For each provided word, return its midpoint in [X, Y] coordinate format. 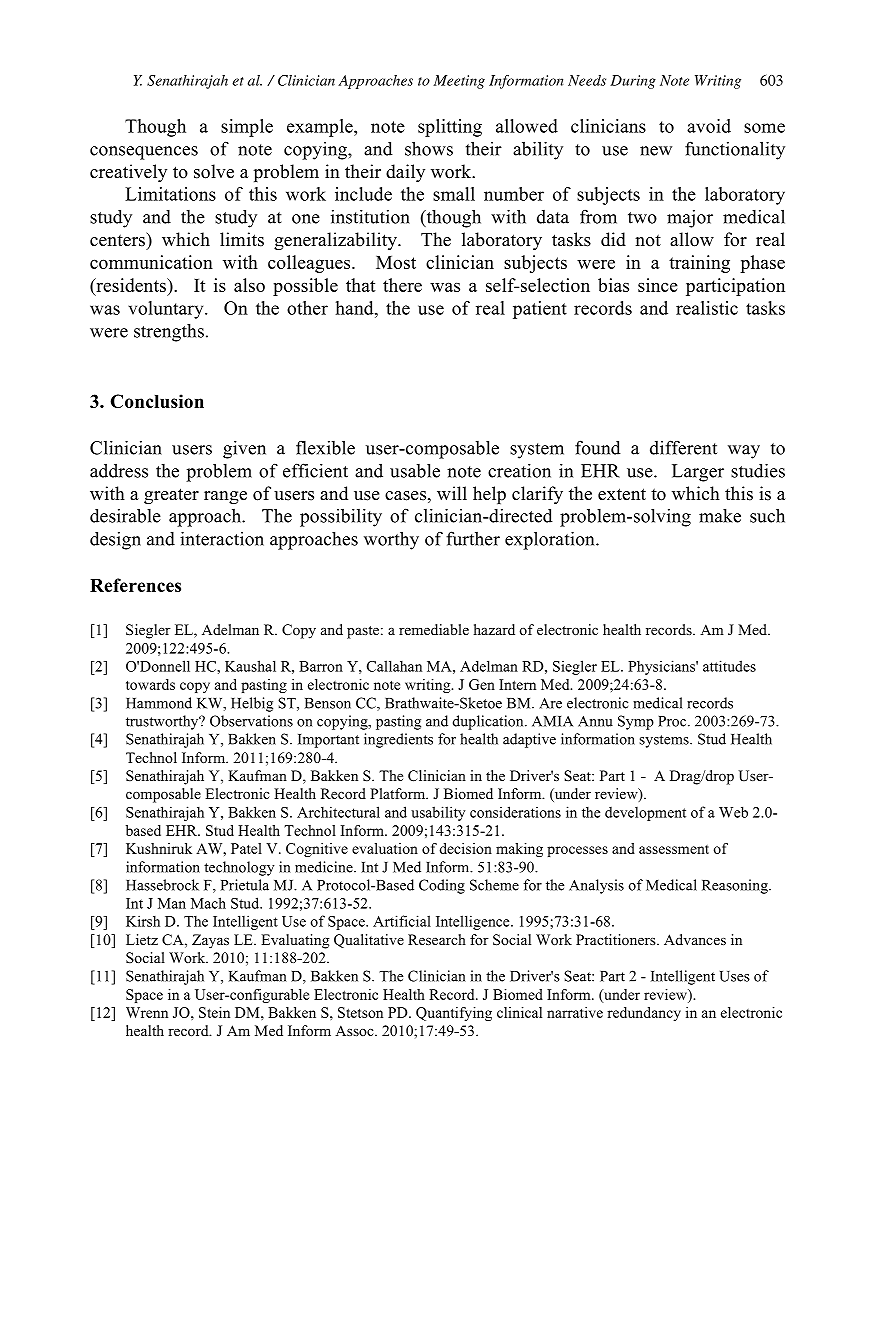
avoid [709, 126]
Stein [214, 1012]
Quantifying [454, 1014]
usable [415, 470]
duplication [489, 722]
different [683, 447]
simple [247, 128]
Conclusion [157, 401]
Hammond [159, 703]
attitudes [729, 666]
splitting [450, 128]
